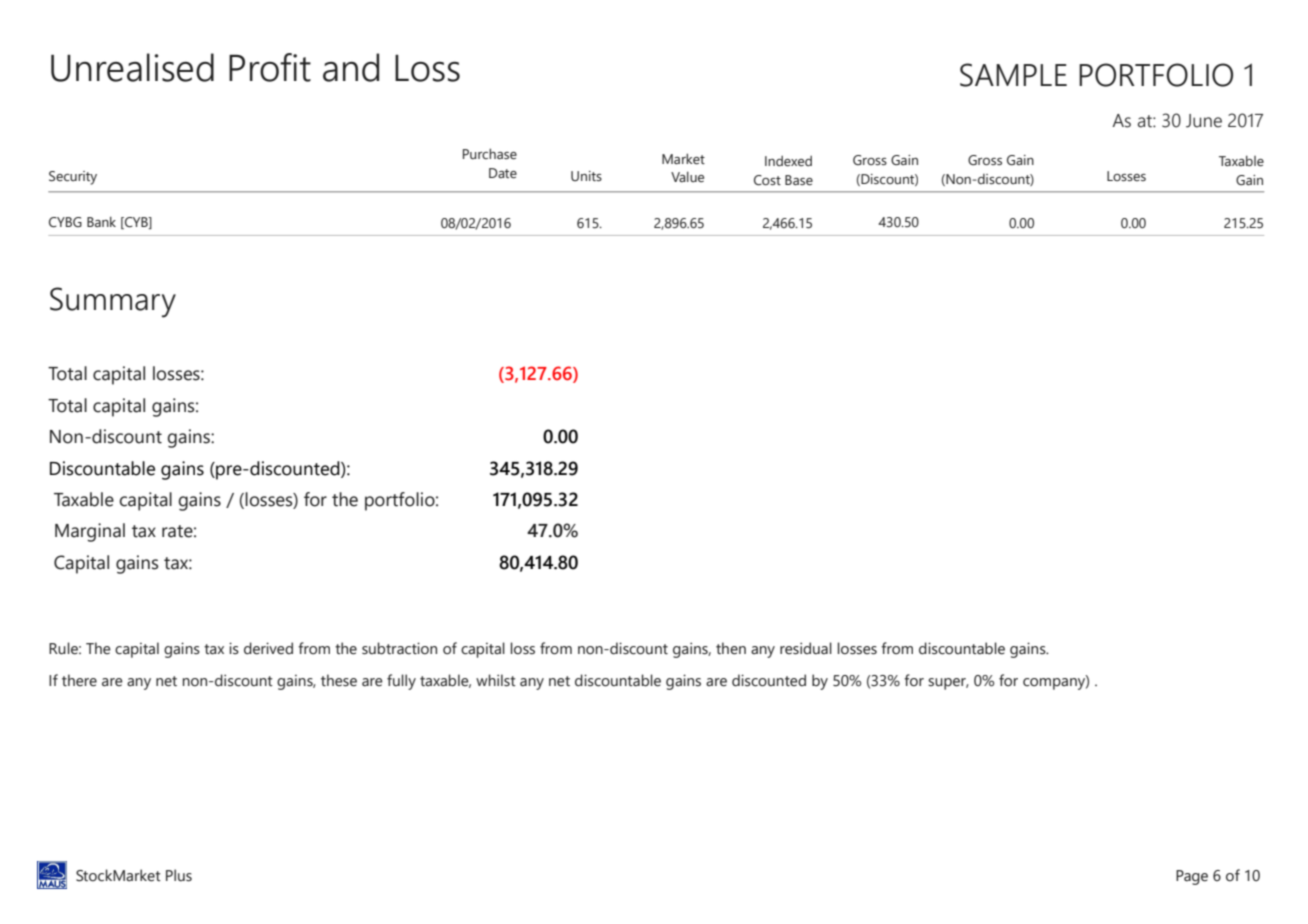  What do you see at coordinates (806, 648) in the document?
I see `residual` at bounding box center [806, 648].
